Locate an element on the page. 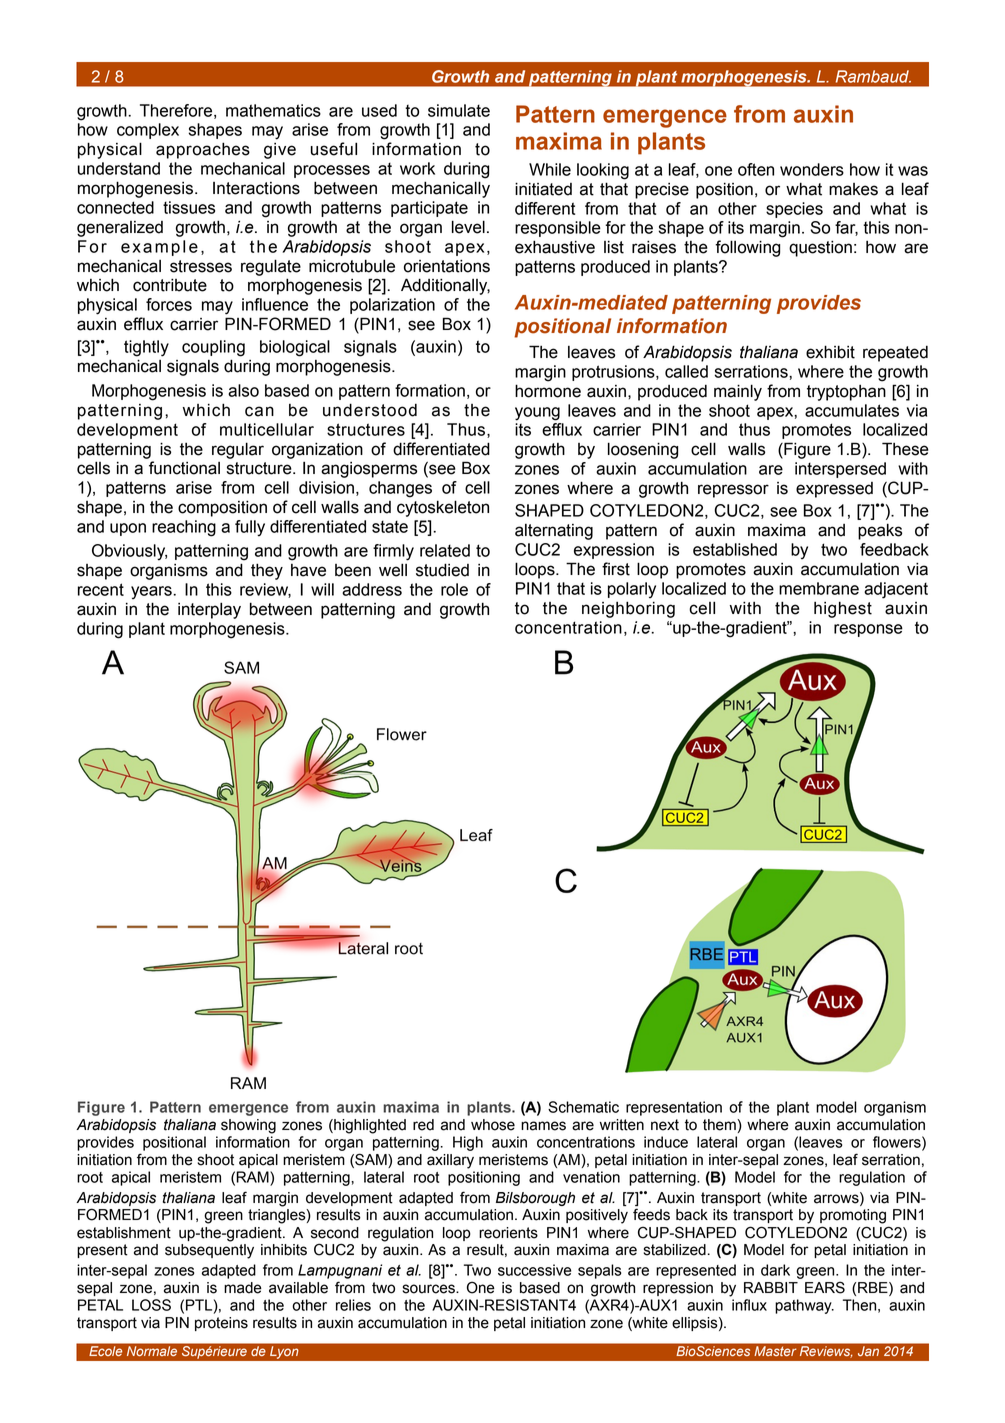  recent is located at coordinates (101, 589).
